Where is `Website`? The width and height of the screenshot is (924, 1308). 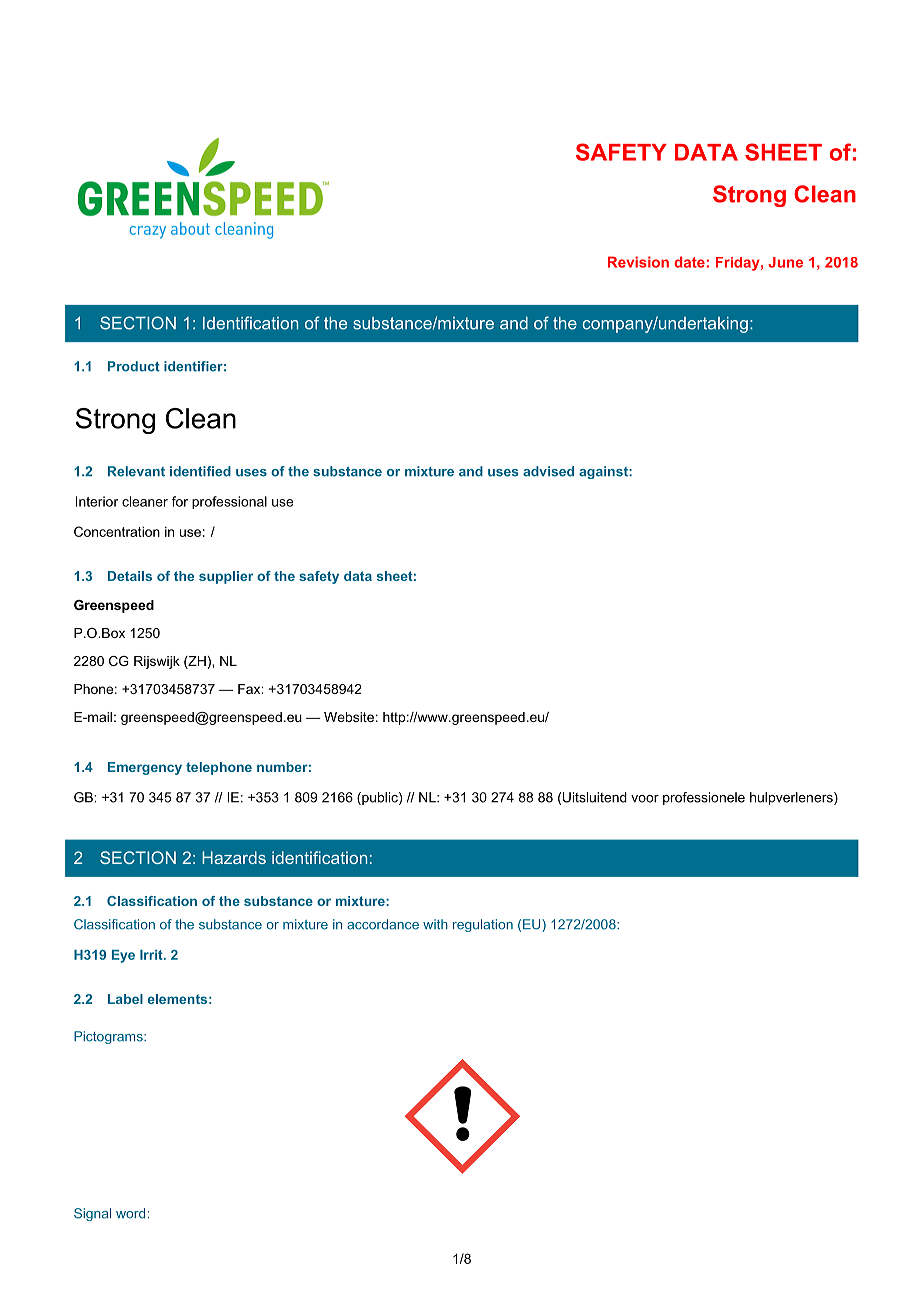 Website is located at coordinates (349, 717).
